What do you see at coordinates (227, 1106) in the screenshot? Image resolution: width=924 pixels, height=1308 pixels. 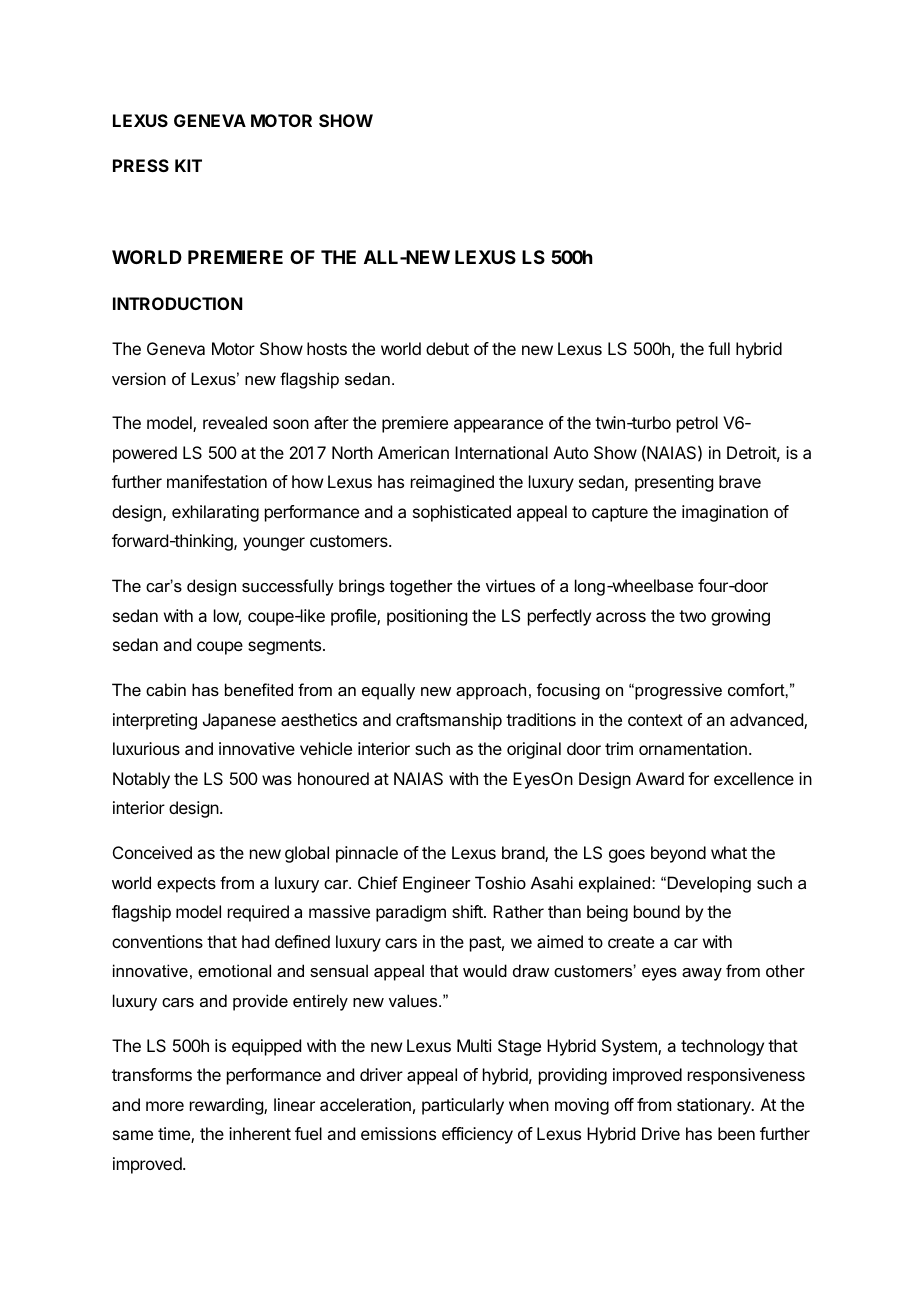 I see `rewarding` at bounding box center [227, 1106].
